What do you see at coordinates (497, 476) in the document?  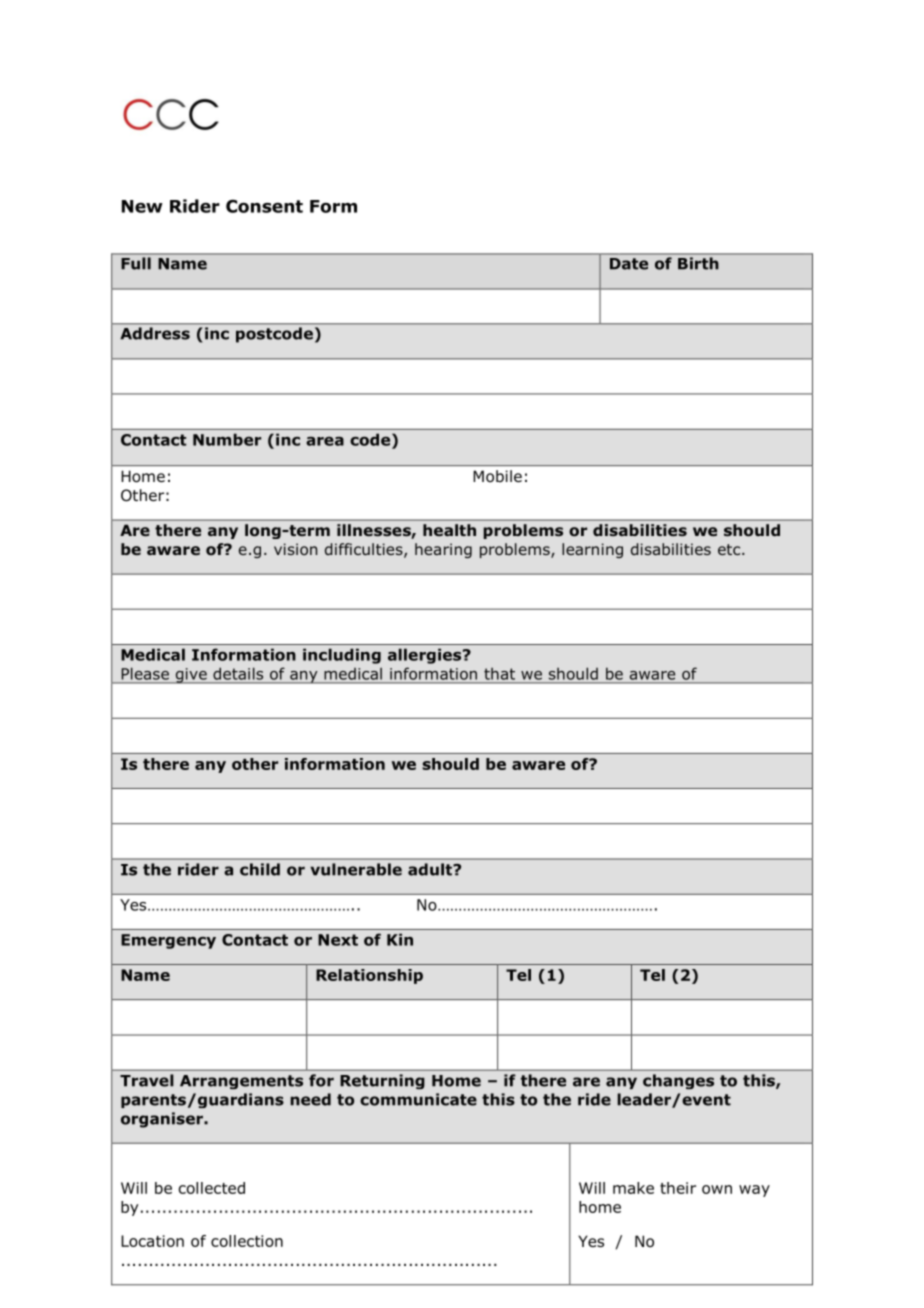 I see `Mobile` at bounding box center [497, 476].
